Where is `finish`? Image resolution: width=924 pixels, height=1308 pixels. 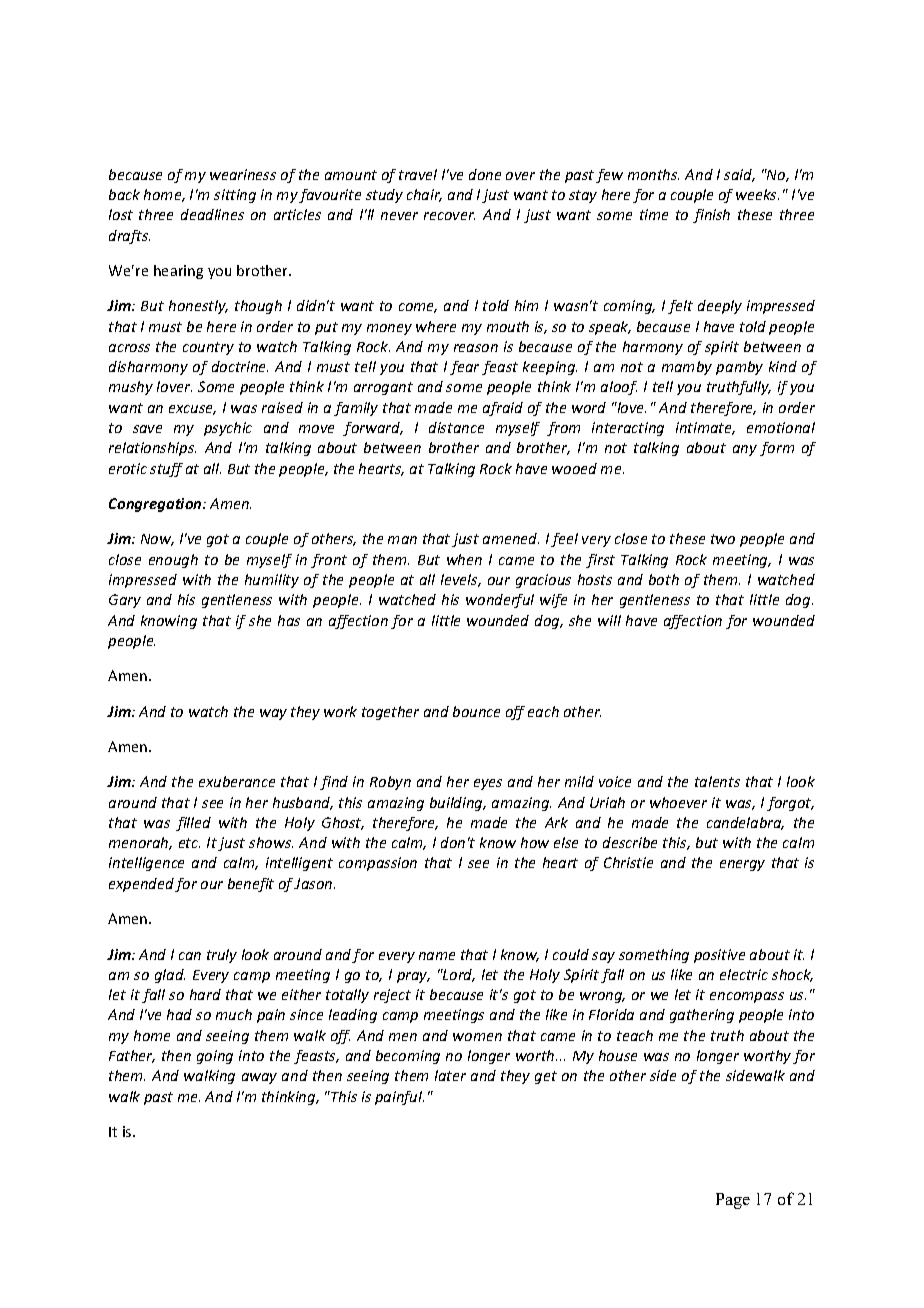 finish is located at coordinates (711, 216).
